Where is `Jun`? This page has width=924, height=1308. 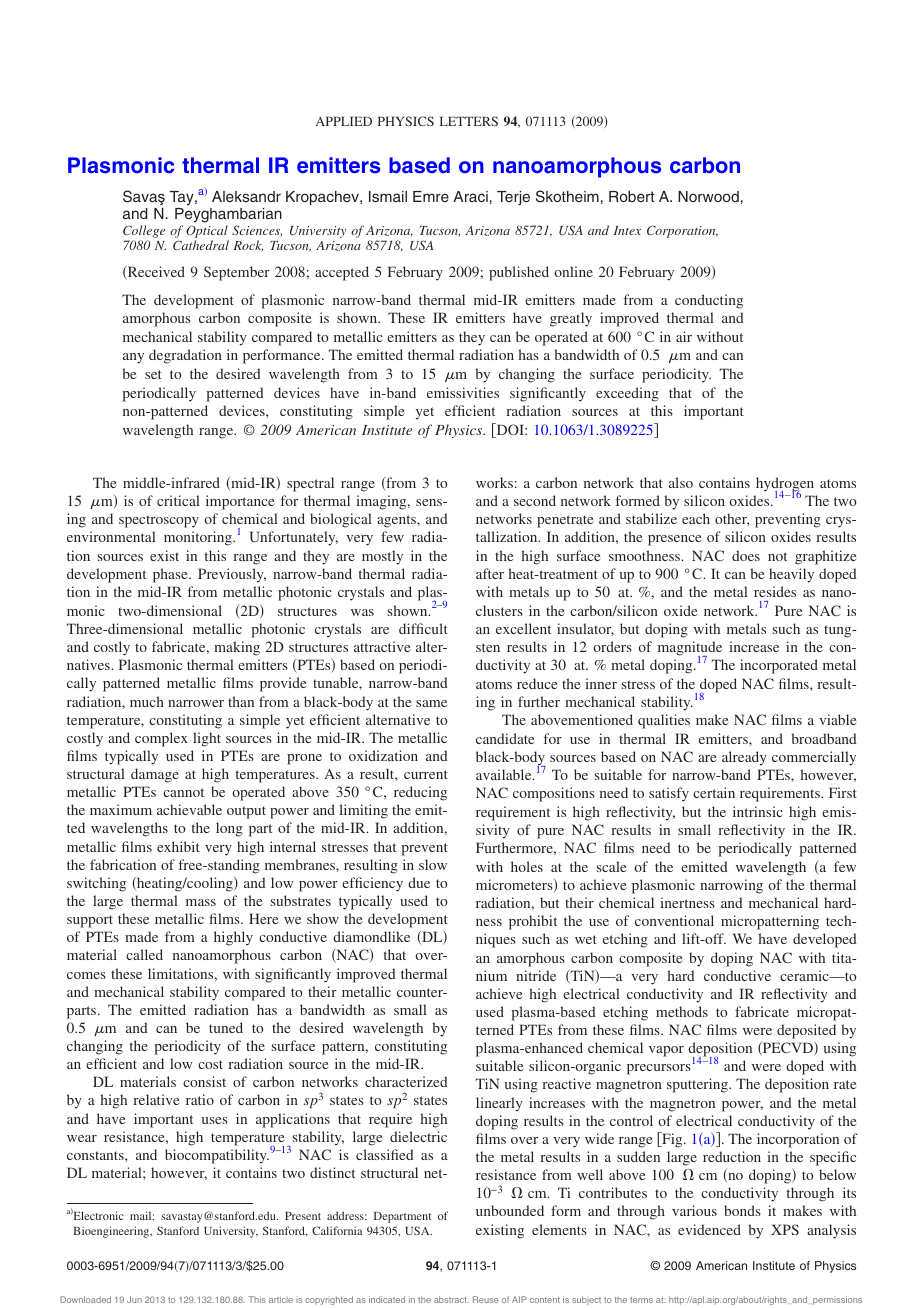
Jun is located at coordinates (134, 1299).
